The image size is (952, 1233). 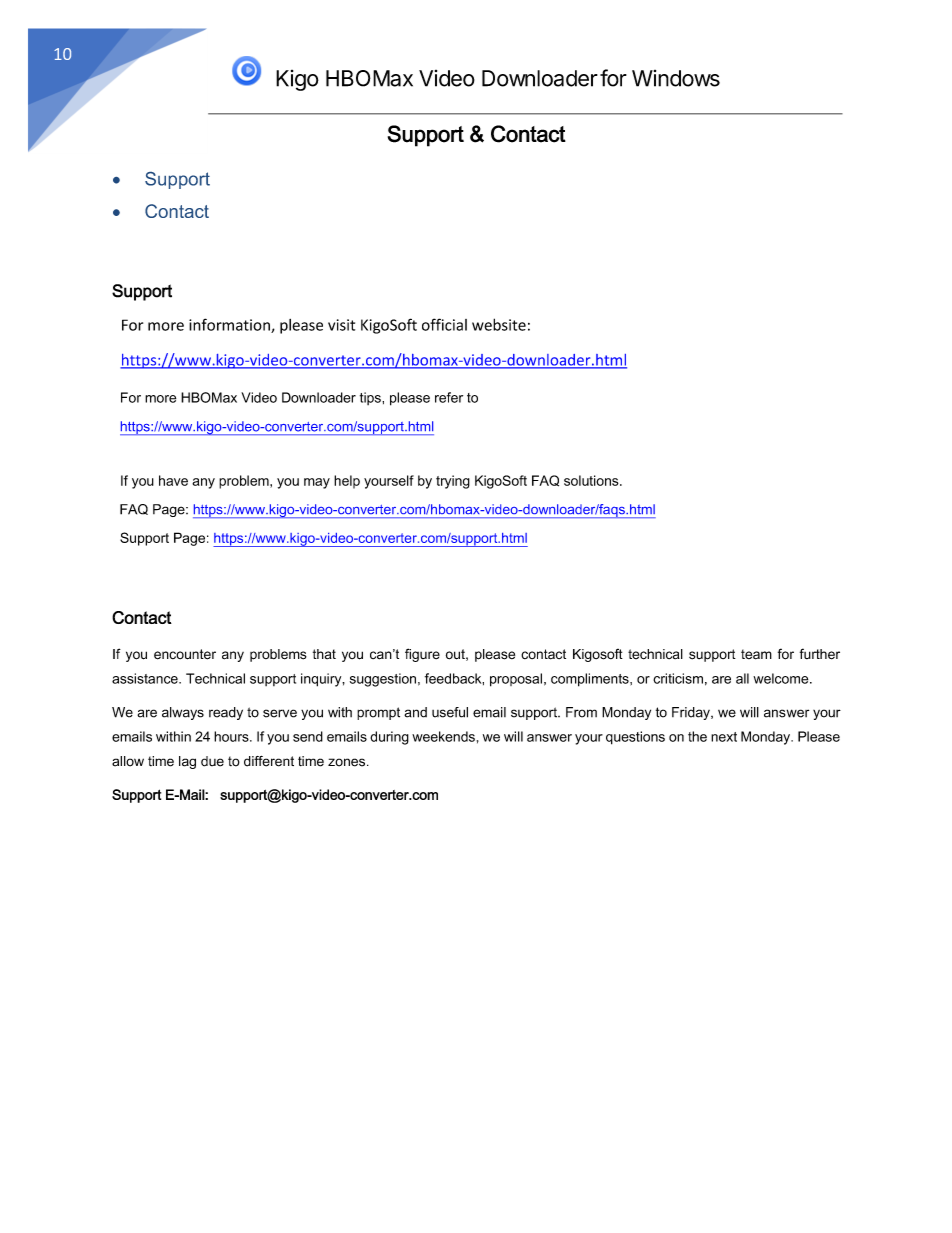 What do you see at coordinates (444, 324) in the screenshot?
I see `official` at bounding box center [444, 324].
